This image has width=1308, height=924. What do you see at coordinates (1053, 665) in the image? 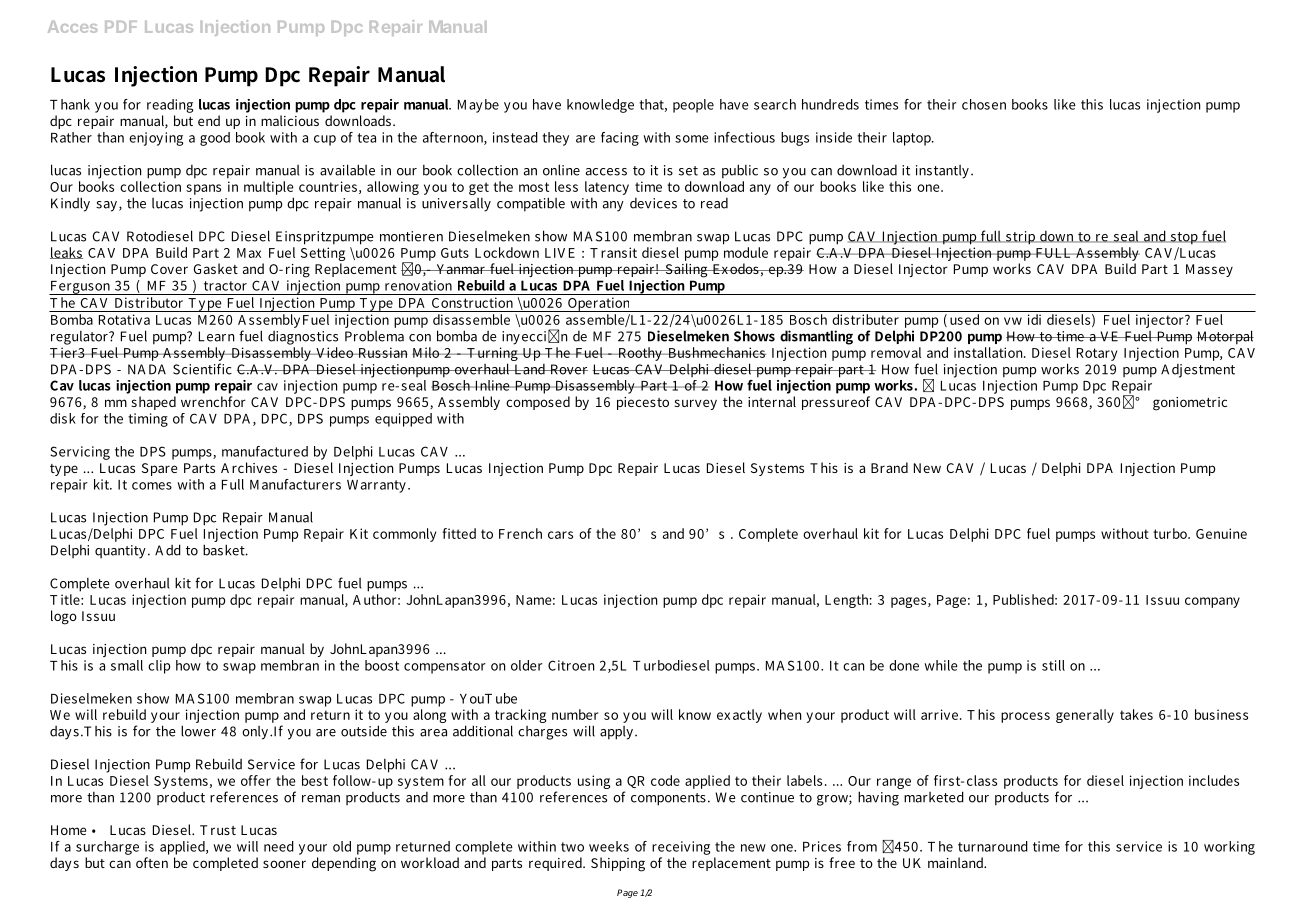
I see `still` at bounding box center [1053, 665].
